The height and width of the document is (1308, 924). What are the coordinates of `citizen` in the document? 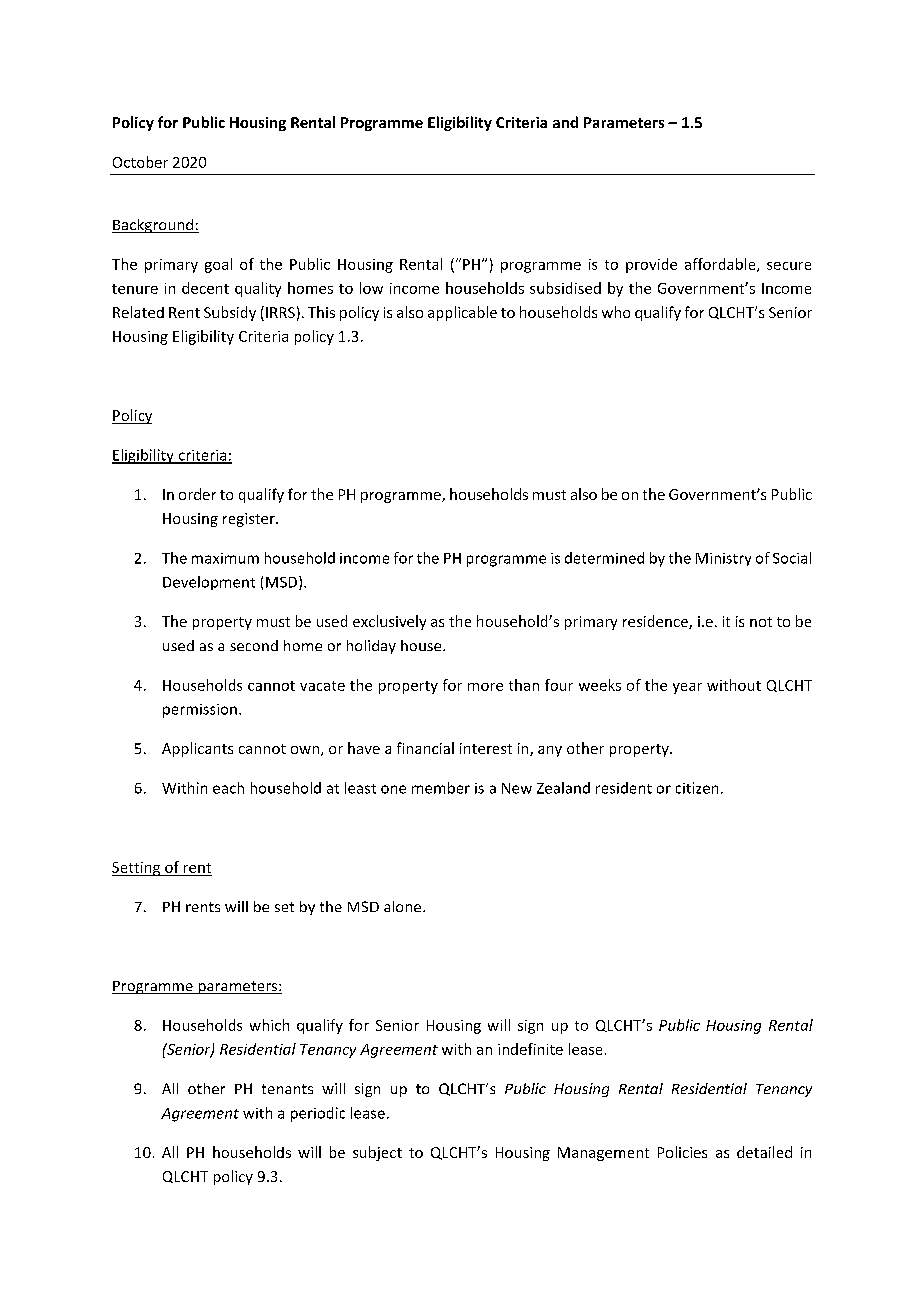 It's located at (697, 788).
